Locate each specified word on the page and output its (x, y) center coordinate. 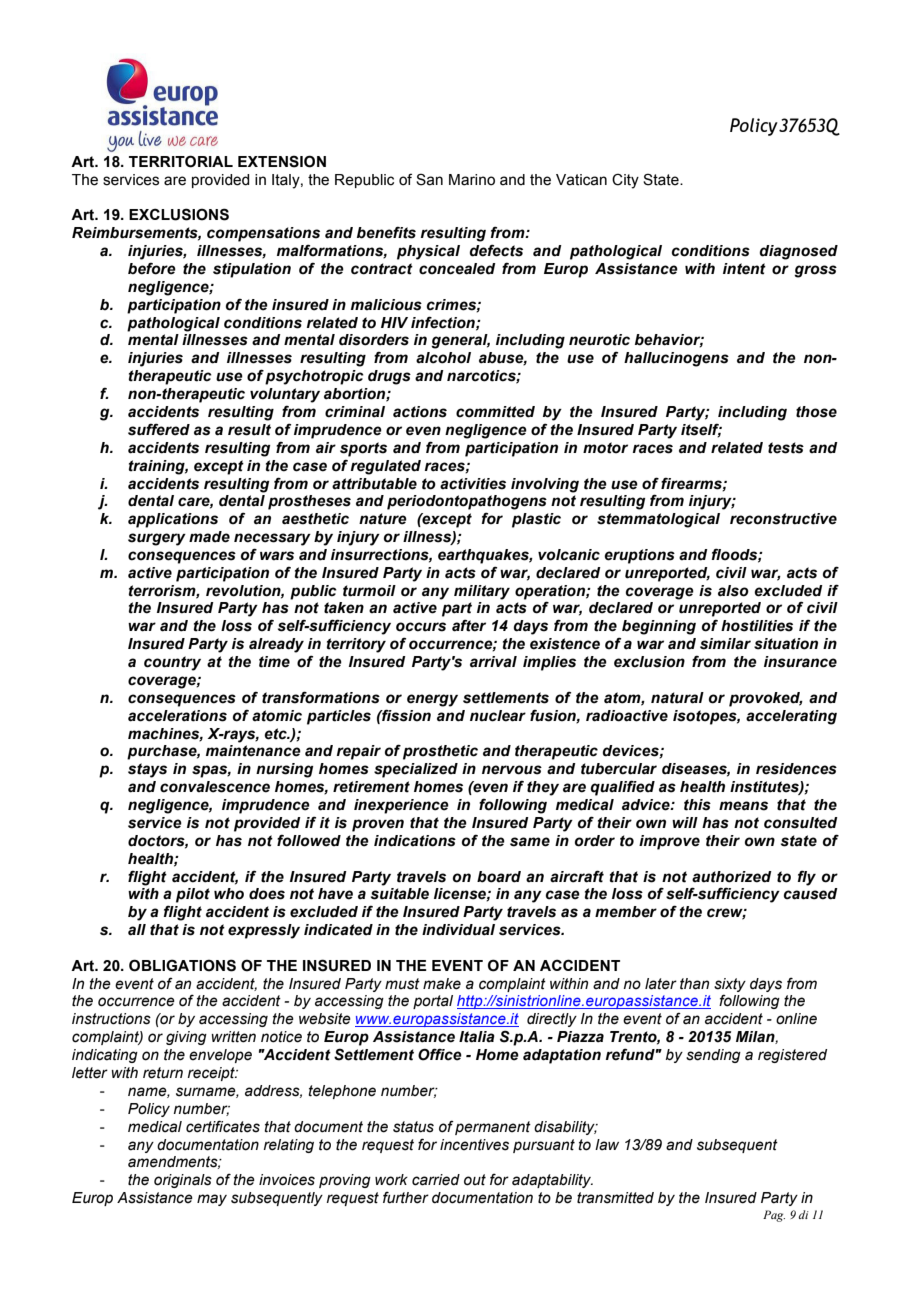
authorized (732, 877)
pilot (193, 895)
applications (173, 520)
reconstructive (783, 519)
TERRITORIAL (181, 161)
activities (473, 484)
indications (415, 841)
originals (183, 1181)
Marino (472, 180)
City (625, 181)
